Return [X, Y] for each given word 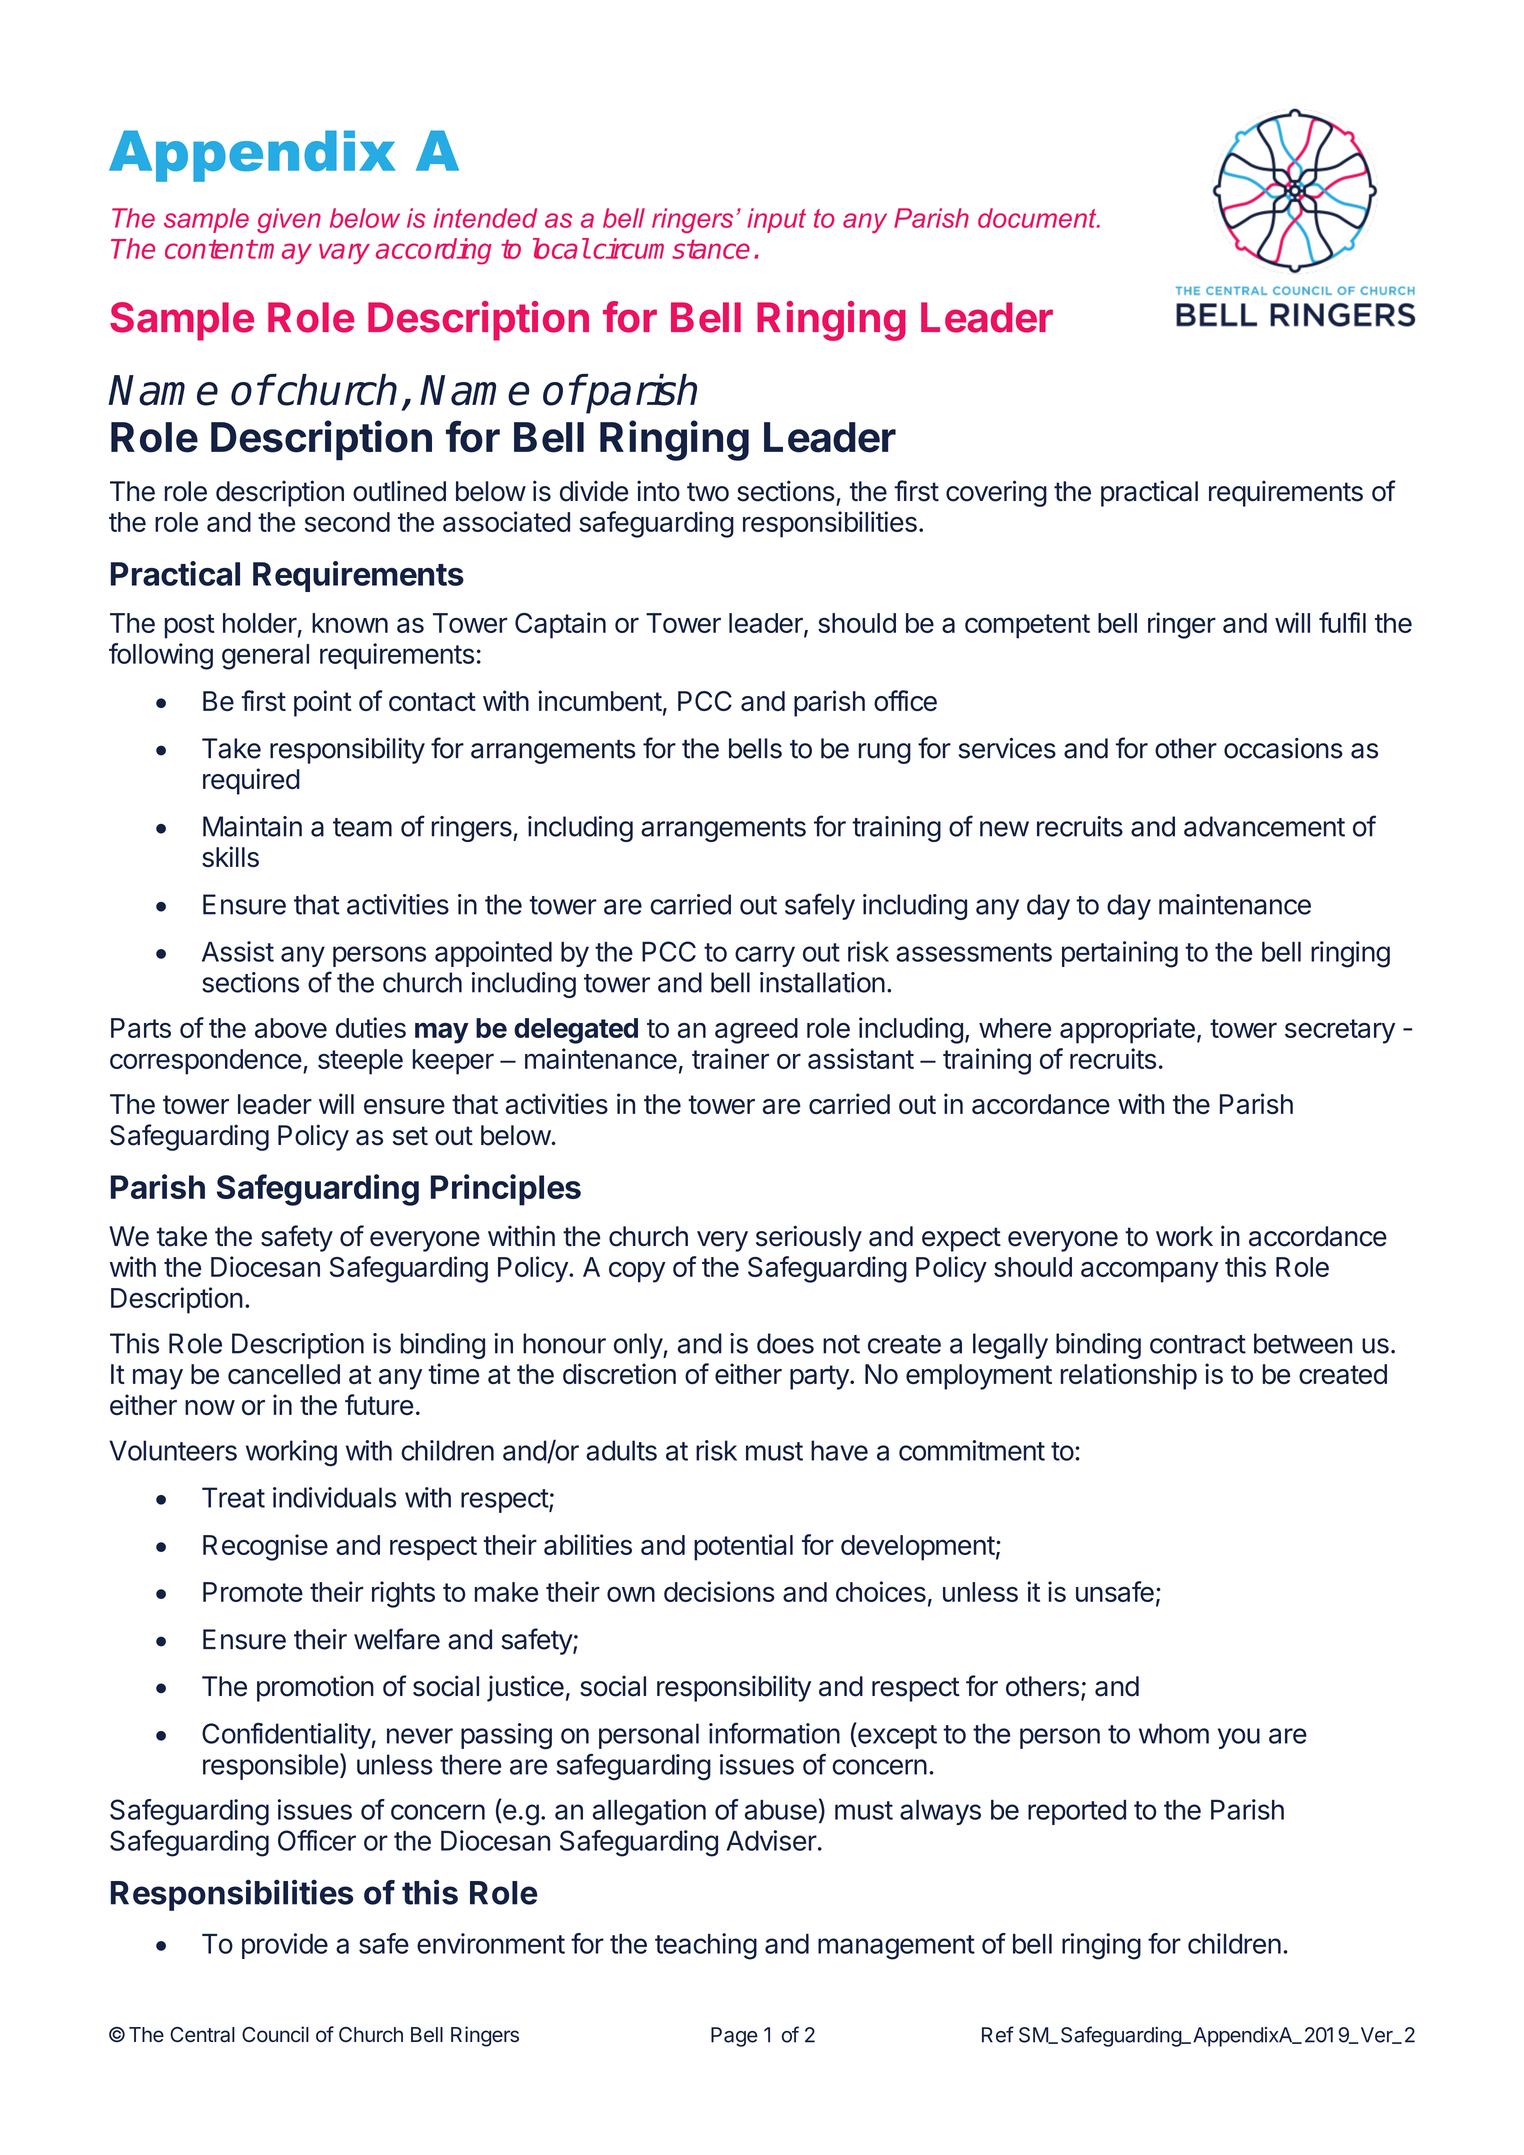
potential [743, 1547]
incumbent [600, 700]
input [776, 220]
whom [1174, 1733]
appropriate [1127, 1030]
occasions [1283, 748]
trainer [730, 1058]
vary [344, 253]
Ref [998, 2034]
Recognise [265, 1547]
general [265, 657]
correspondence [206, 1062]
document [1038, 218]
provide [285, 1946]
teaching [706, 1946]
